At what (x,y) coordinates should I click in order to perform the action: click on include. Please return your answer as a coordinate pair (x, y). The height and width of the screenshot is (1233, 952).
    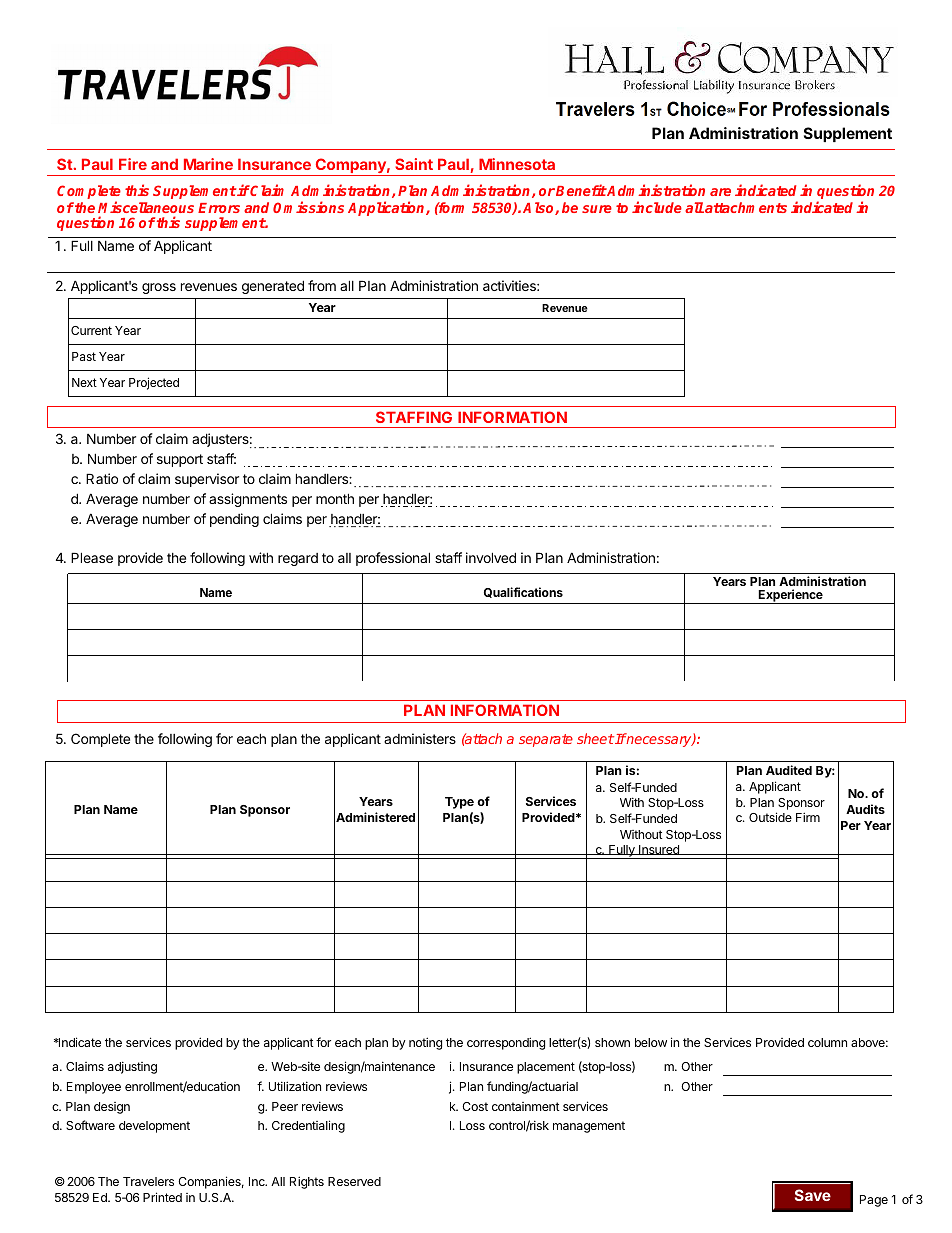
    Looking at the image, I should click on (657, 207).
